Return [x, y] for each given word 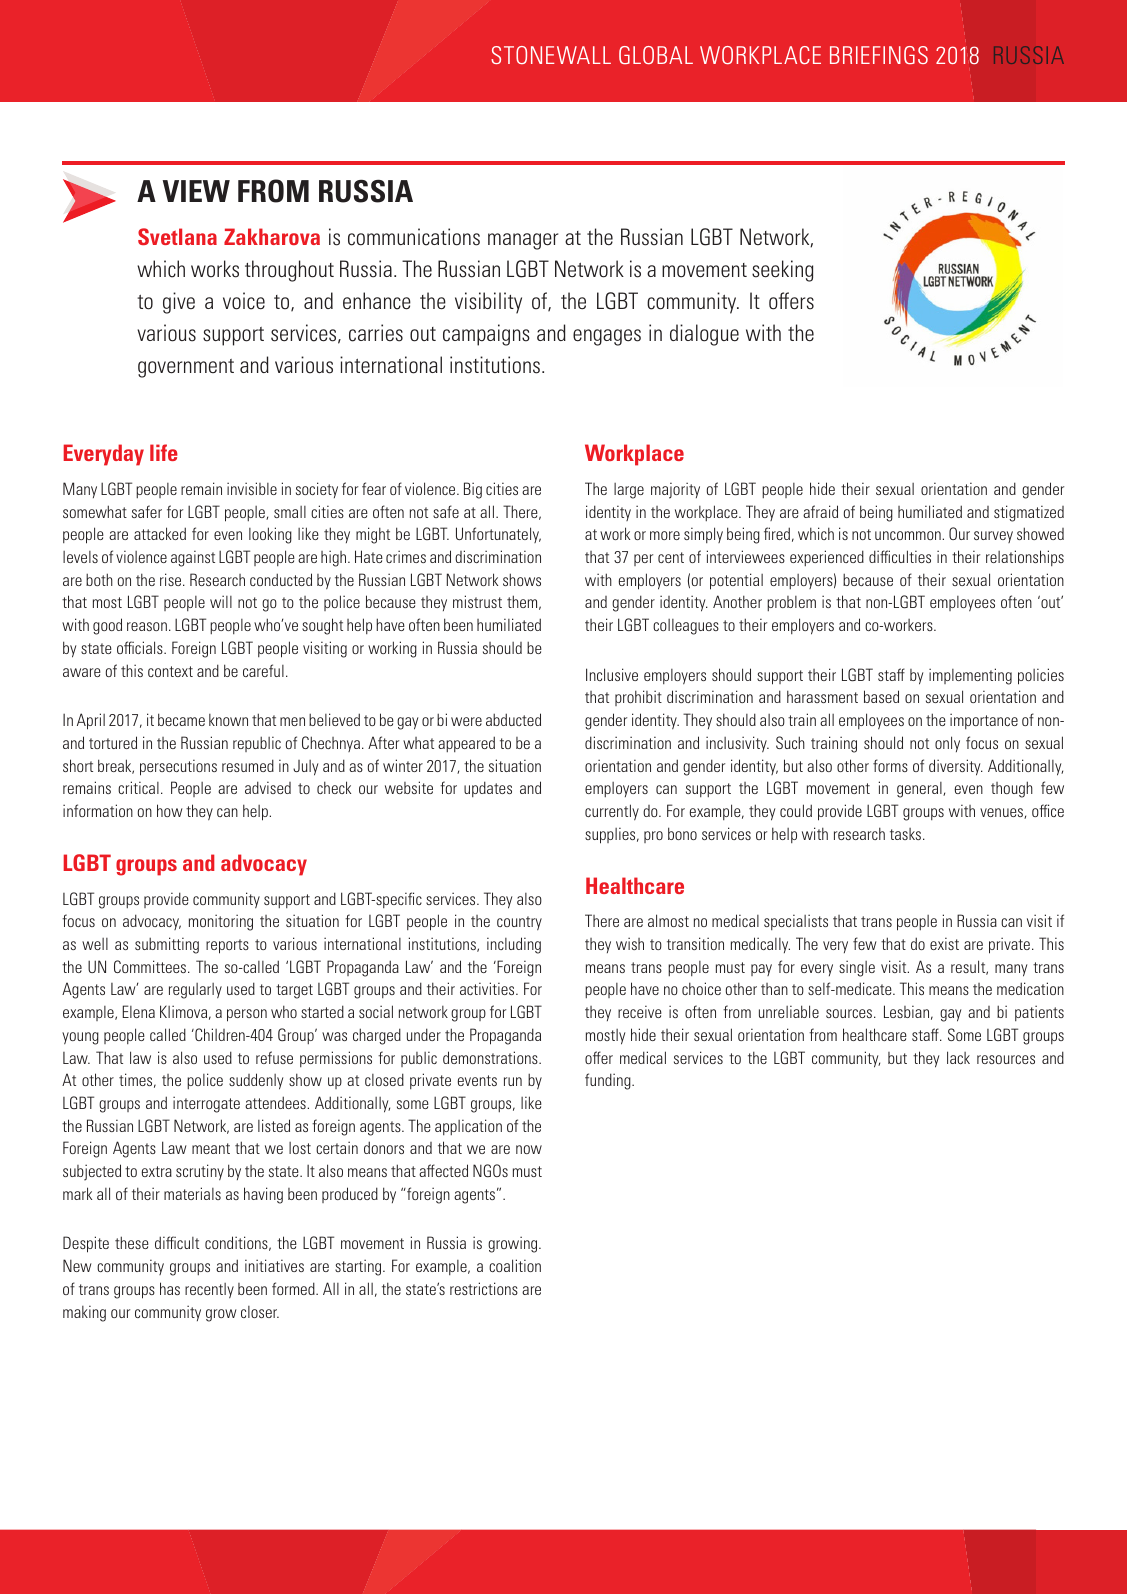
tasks [907, 834]
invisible [252, 488]
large [629, 491]
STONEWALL [551, 55]
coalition [515, 1265]
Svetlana [177, 236]
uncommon [909, 535]
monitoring [221, 922]
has [170, 1288]
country [519, 923]
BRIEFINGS [879, 55]
